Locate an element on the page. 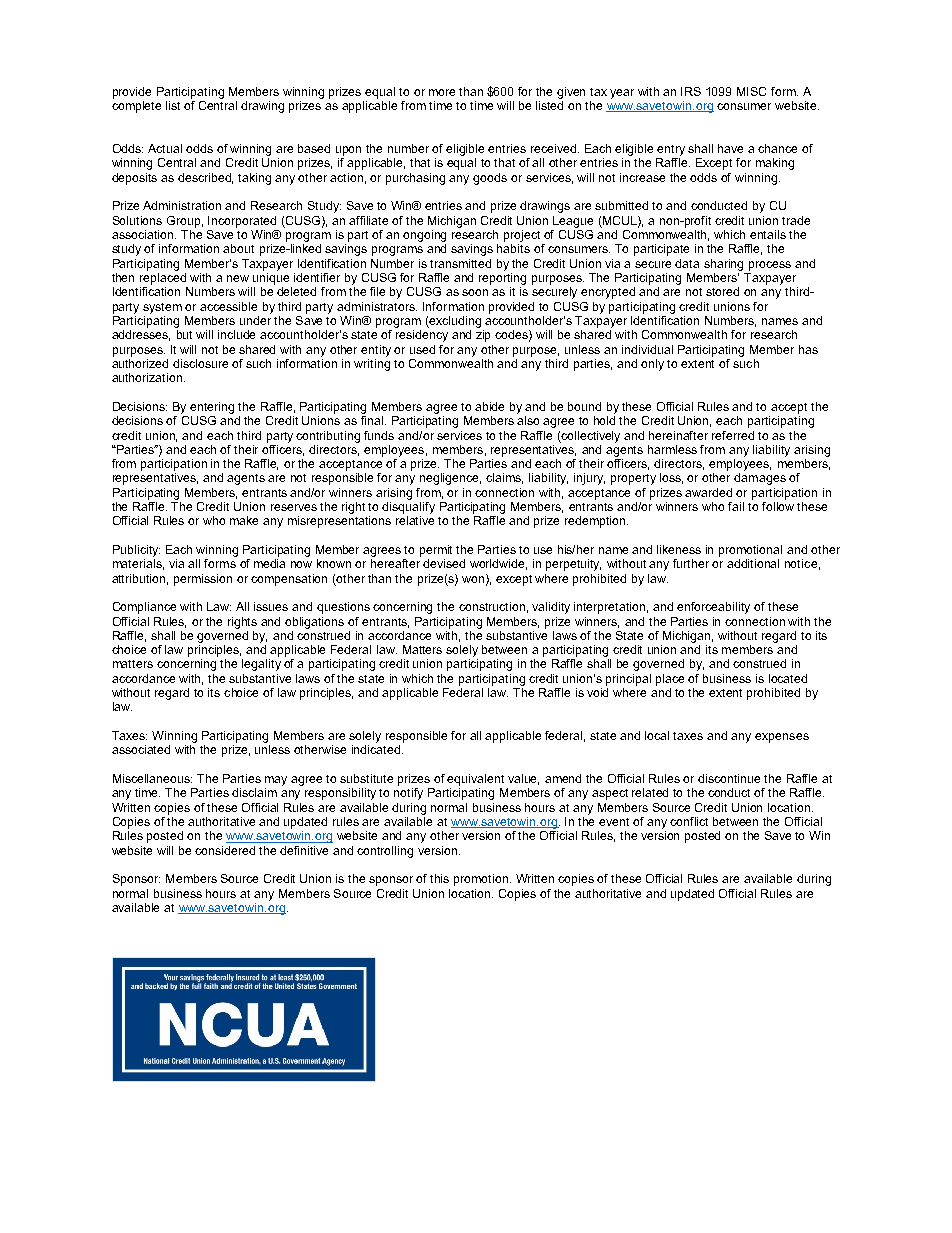 Image resolution: width=952 pixels, height=1233 pixels. more is located at coordinates (442, 92).
